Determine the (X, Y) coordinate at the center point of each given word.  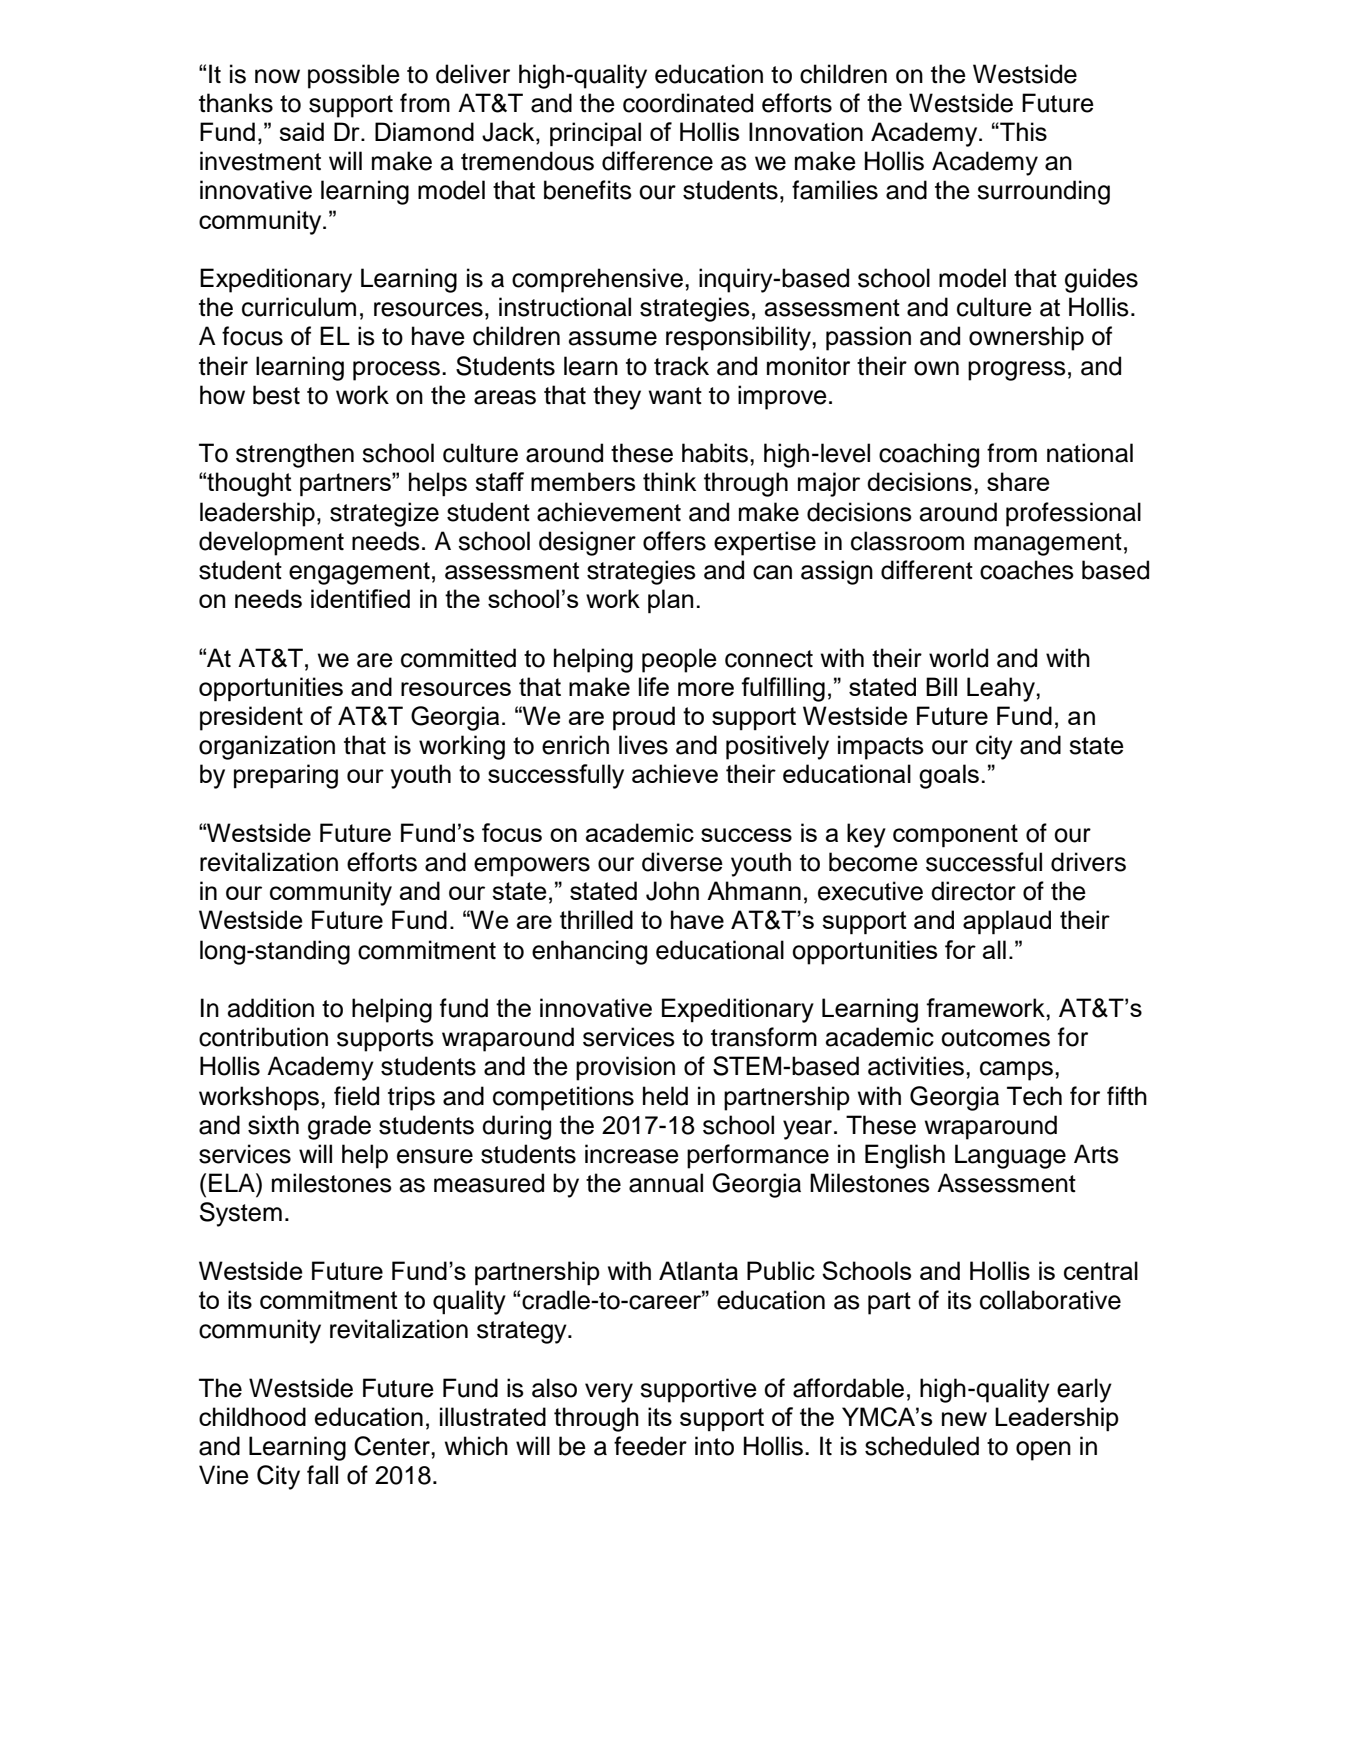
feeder (650, 1446)
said (301, 131)
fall (322, 1475)
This (1022, 131)
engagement (359, 573)
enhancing (589, 952)
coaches (1027, 570)
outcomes (995, 1038)
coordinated (688, 103)
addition (271, 1008)
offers (674, 541)
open (1043, 1451)
